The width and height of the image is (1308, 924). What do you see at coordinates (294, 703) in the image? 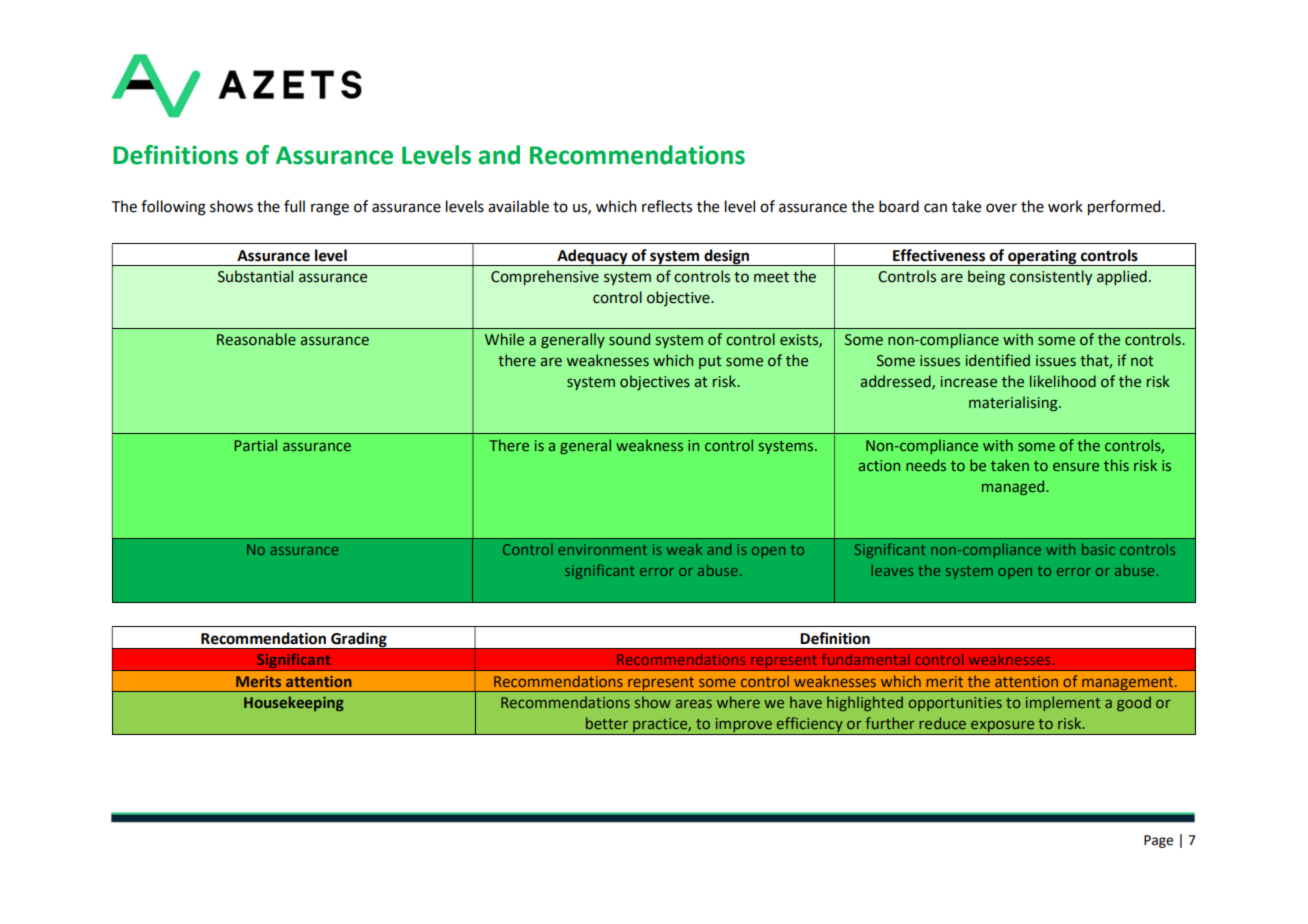
I see `Housekeeping` at bounding box center [294, 703].
